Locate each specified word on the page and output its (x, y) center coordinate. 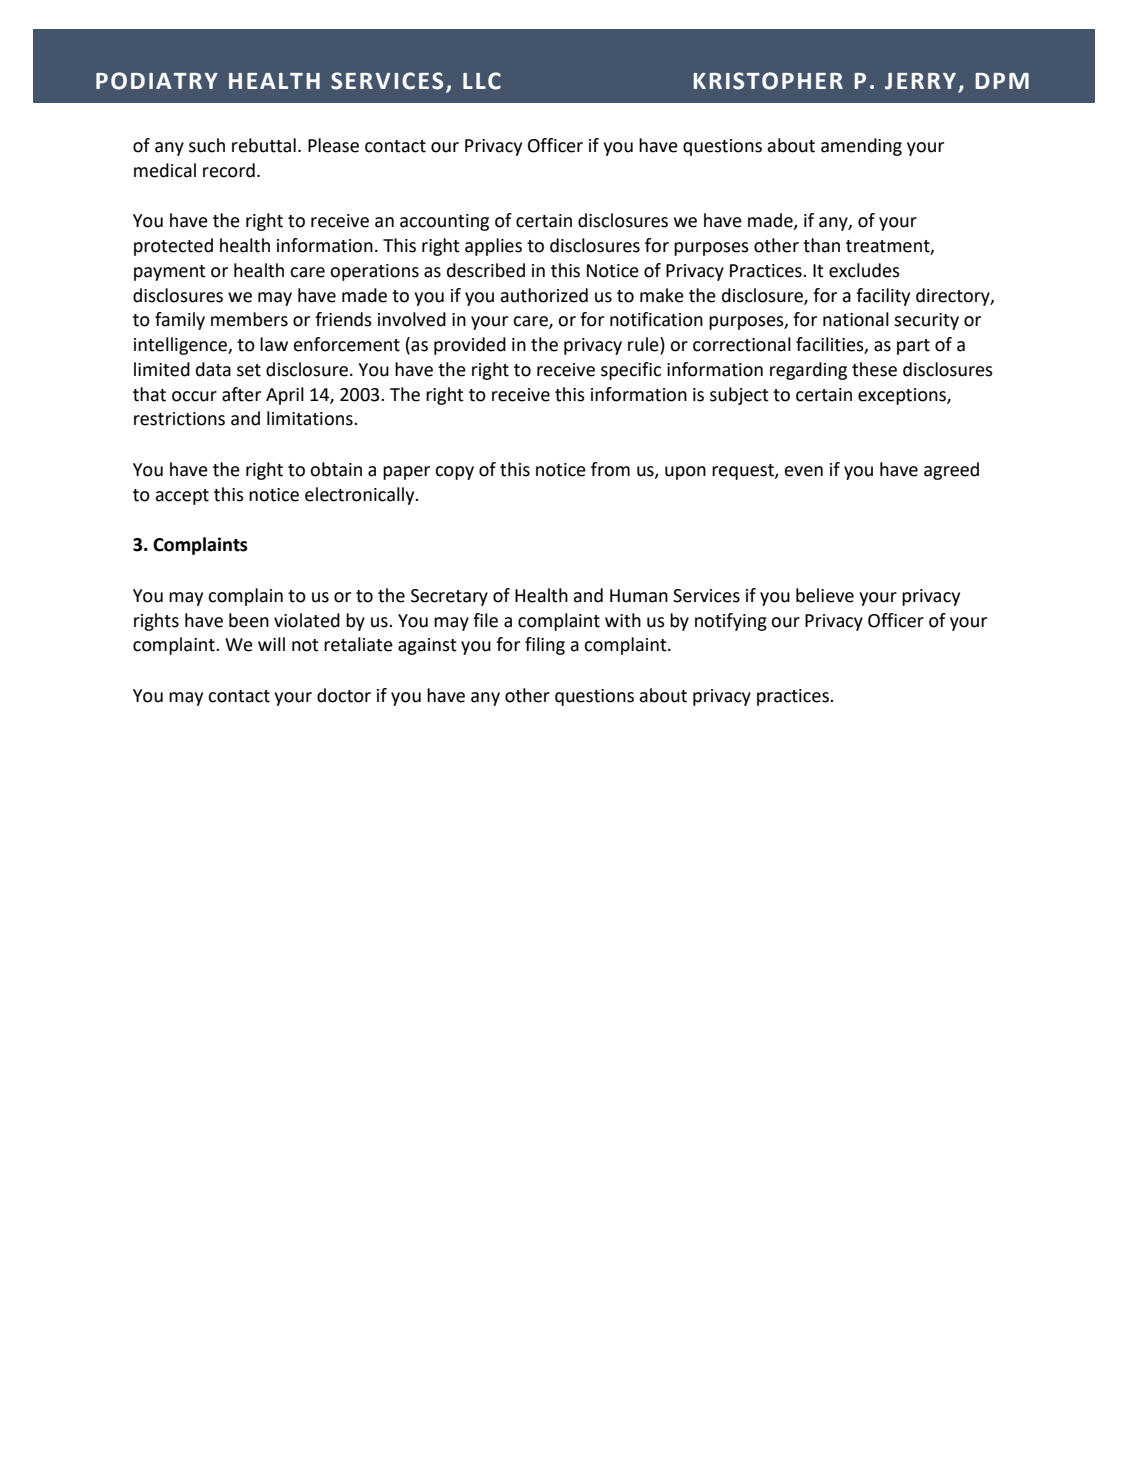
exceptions (903, 396)
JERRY (920, 81)
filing (545, 646)
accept (182, 497)
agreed (951, 471)
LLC (482, 81)
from (610, 469)
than (821, 245)
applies (493, 247)
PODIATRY (157, 81)
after (241, 394)
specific (631, 371)
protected (173, 247)
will (271, 644)
